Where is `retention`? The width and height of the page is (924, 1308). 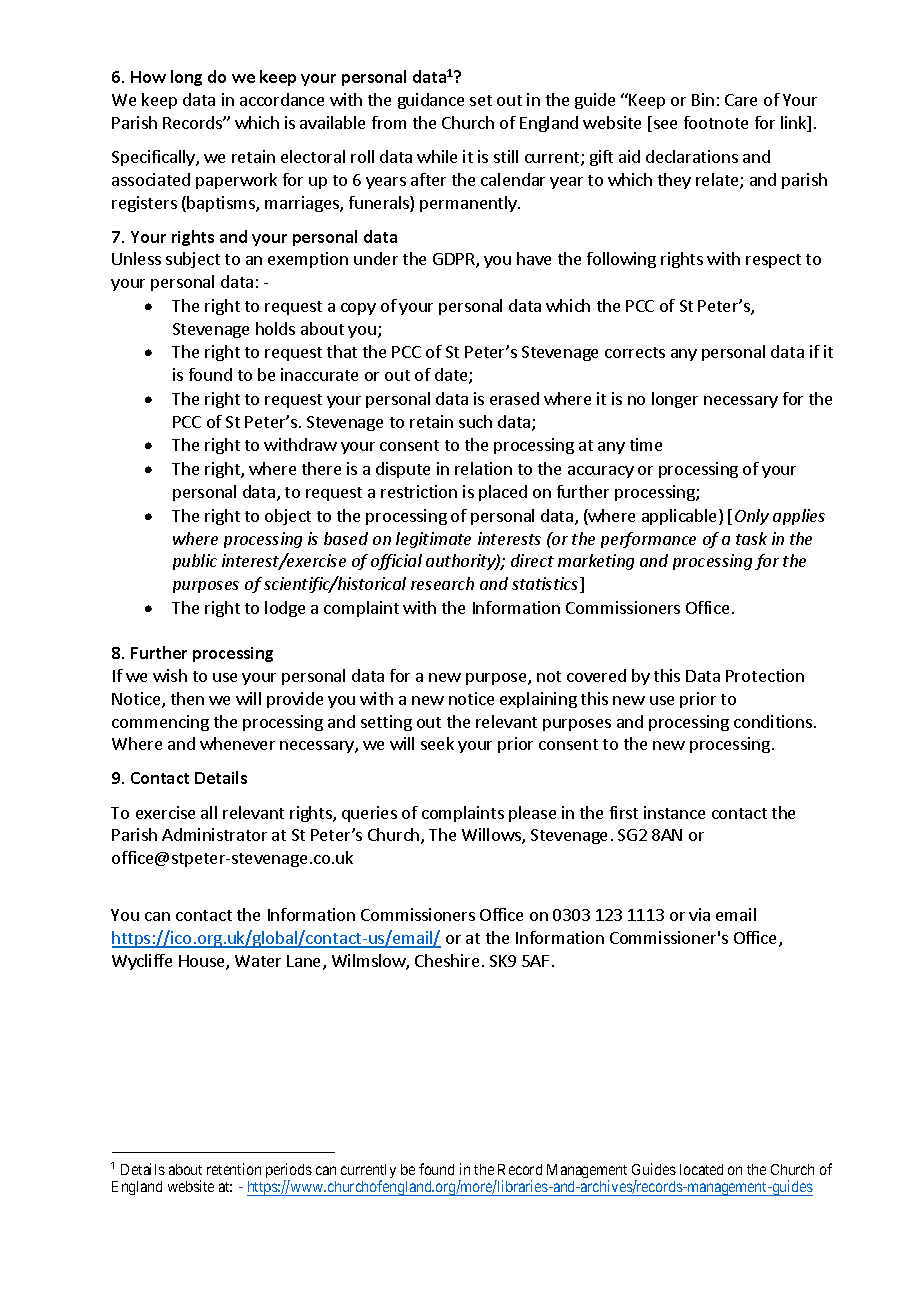 retention is located at coordinates (234, 1169).
